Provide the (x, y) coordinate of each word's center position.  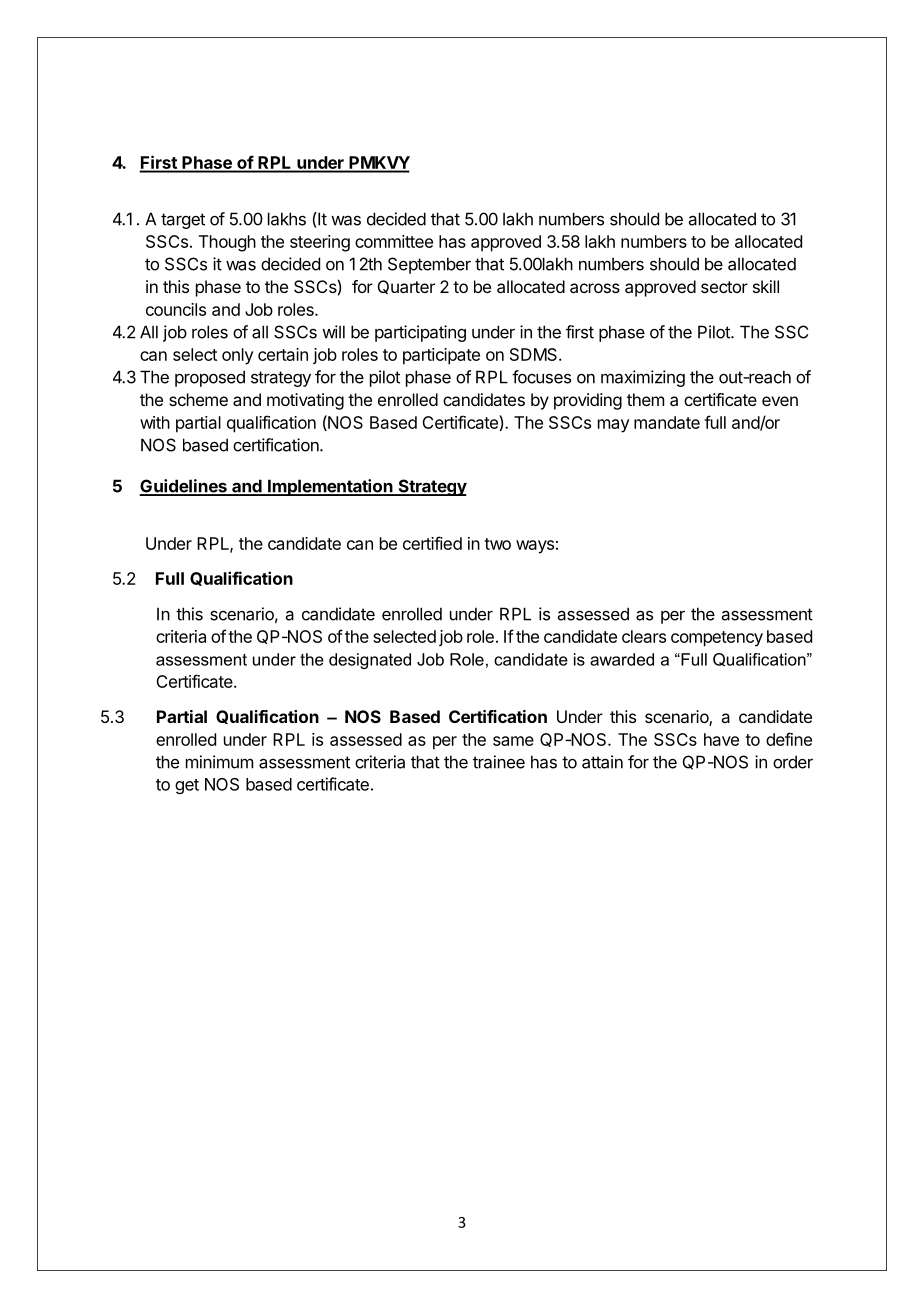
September (429, 265)
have (721, 739)
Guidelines (184, 487)
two (497, 544)
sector (724, 287)
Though (227, 243)
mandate (667, 422)
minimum (219, 762)
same (513, 741)
